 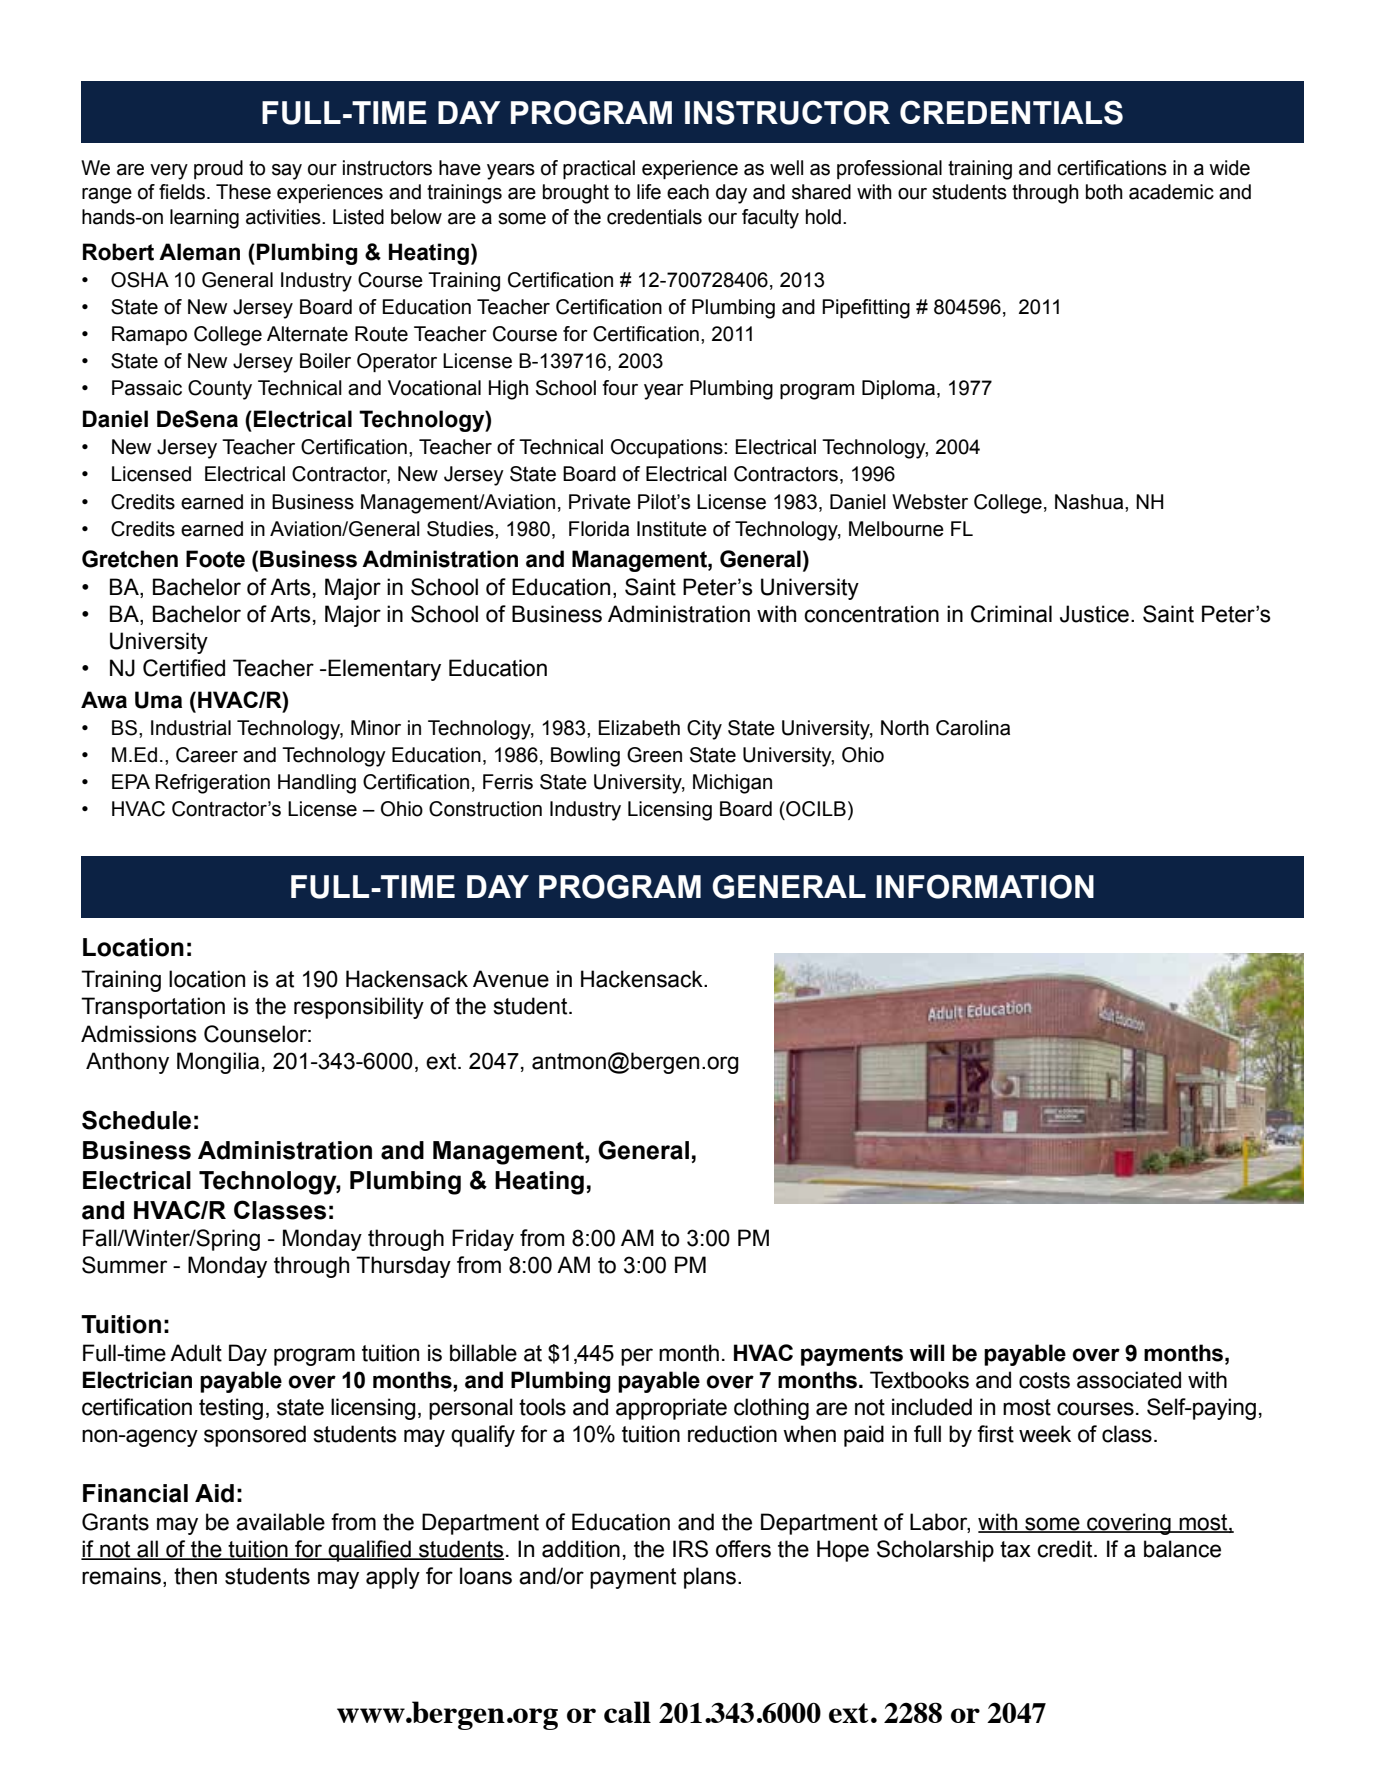 I want to click on both, so click(x=1104, y=192).
